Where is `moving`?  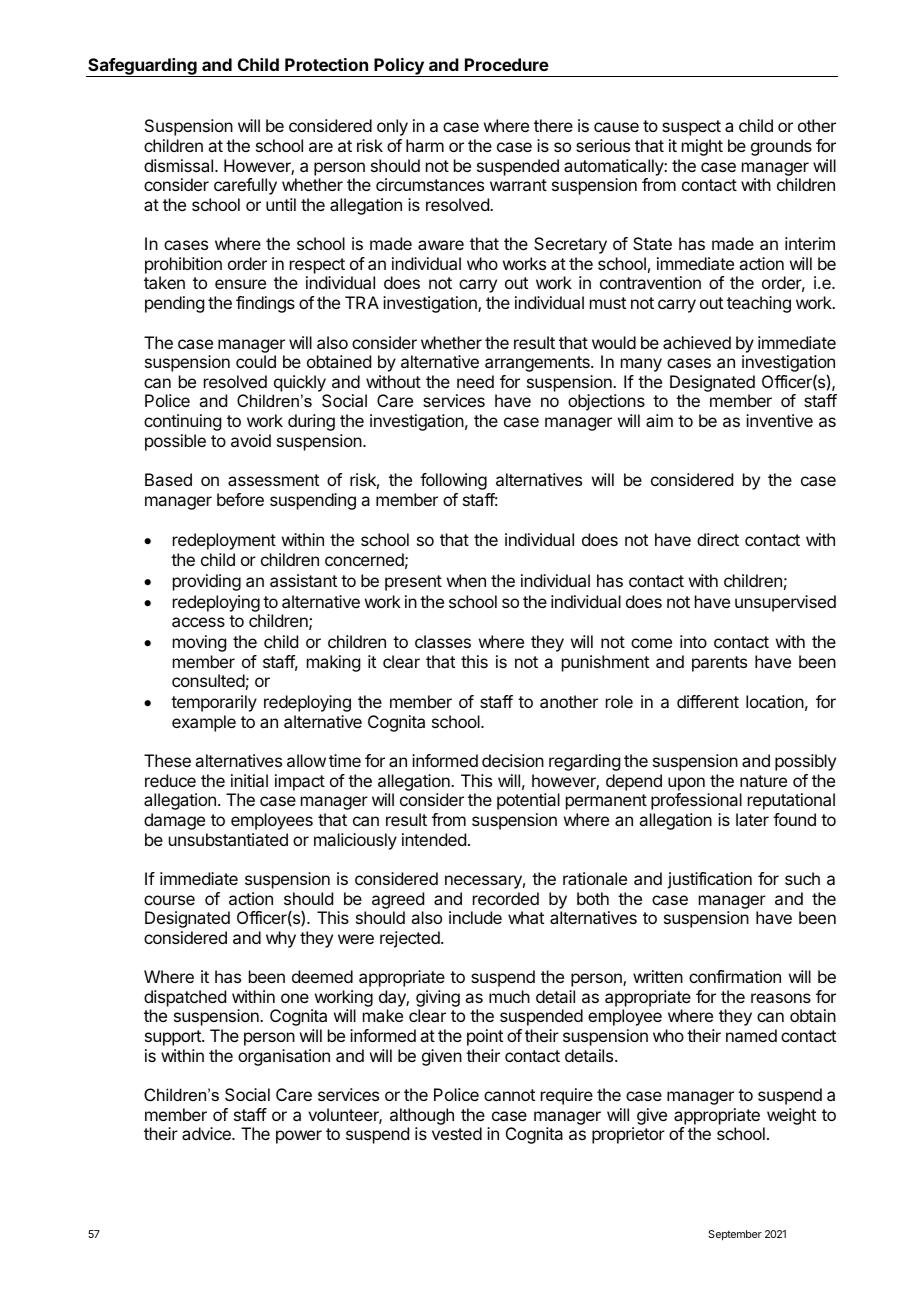
moving is located at coordinates (199, 643).
